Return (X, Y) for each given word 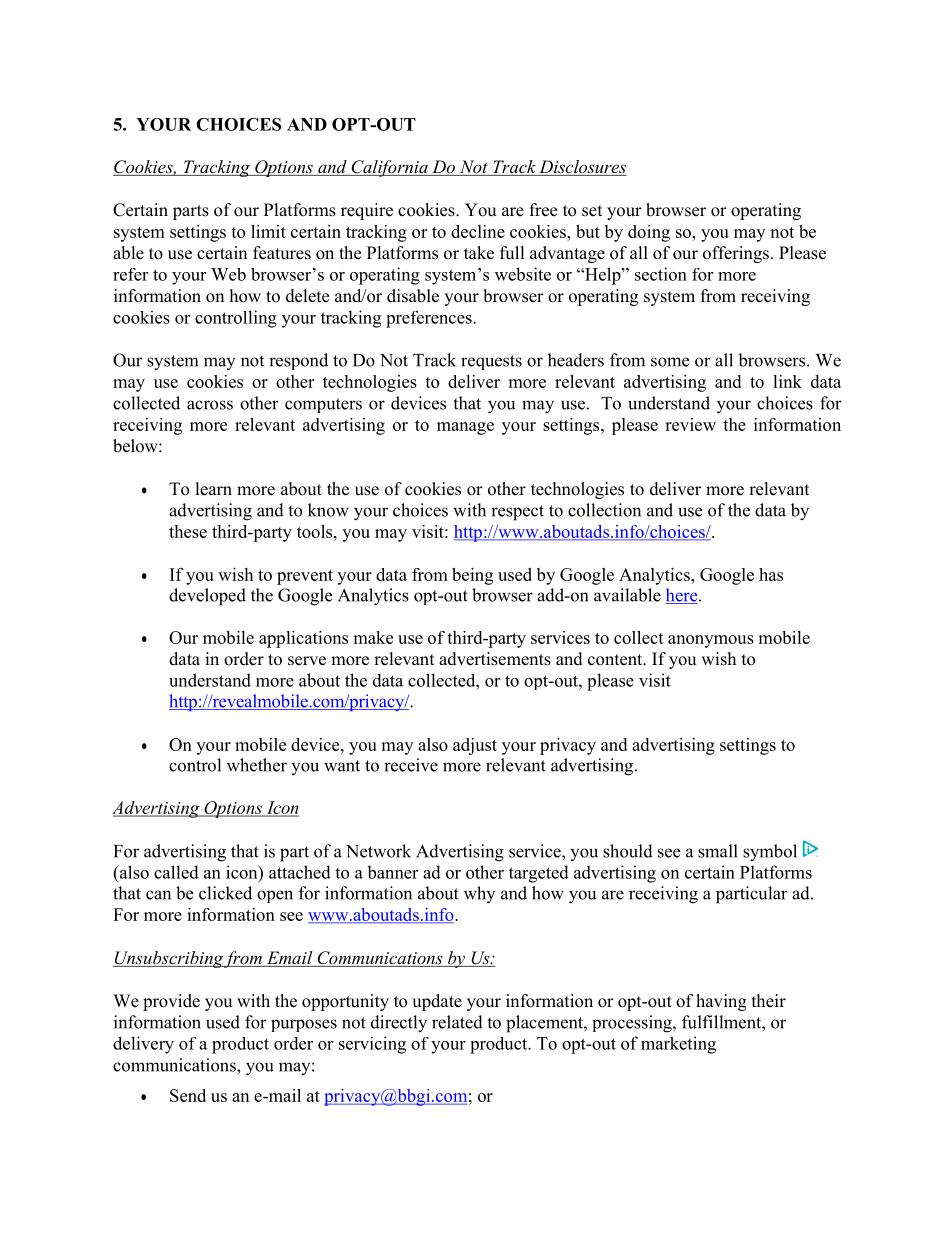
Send (188, 1095)
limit (268, 231)
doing (649, 233)
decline (478, 231)
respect (517, 513)
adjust (475, 746)
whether (257, 765)
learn (214, 489)
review (690, 424)
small (718, 851)
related (457, 1022)
